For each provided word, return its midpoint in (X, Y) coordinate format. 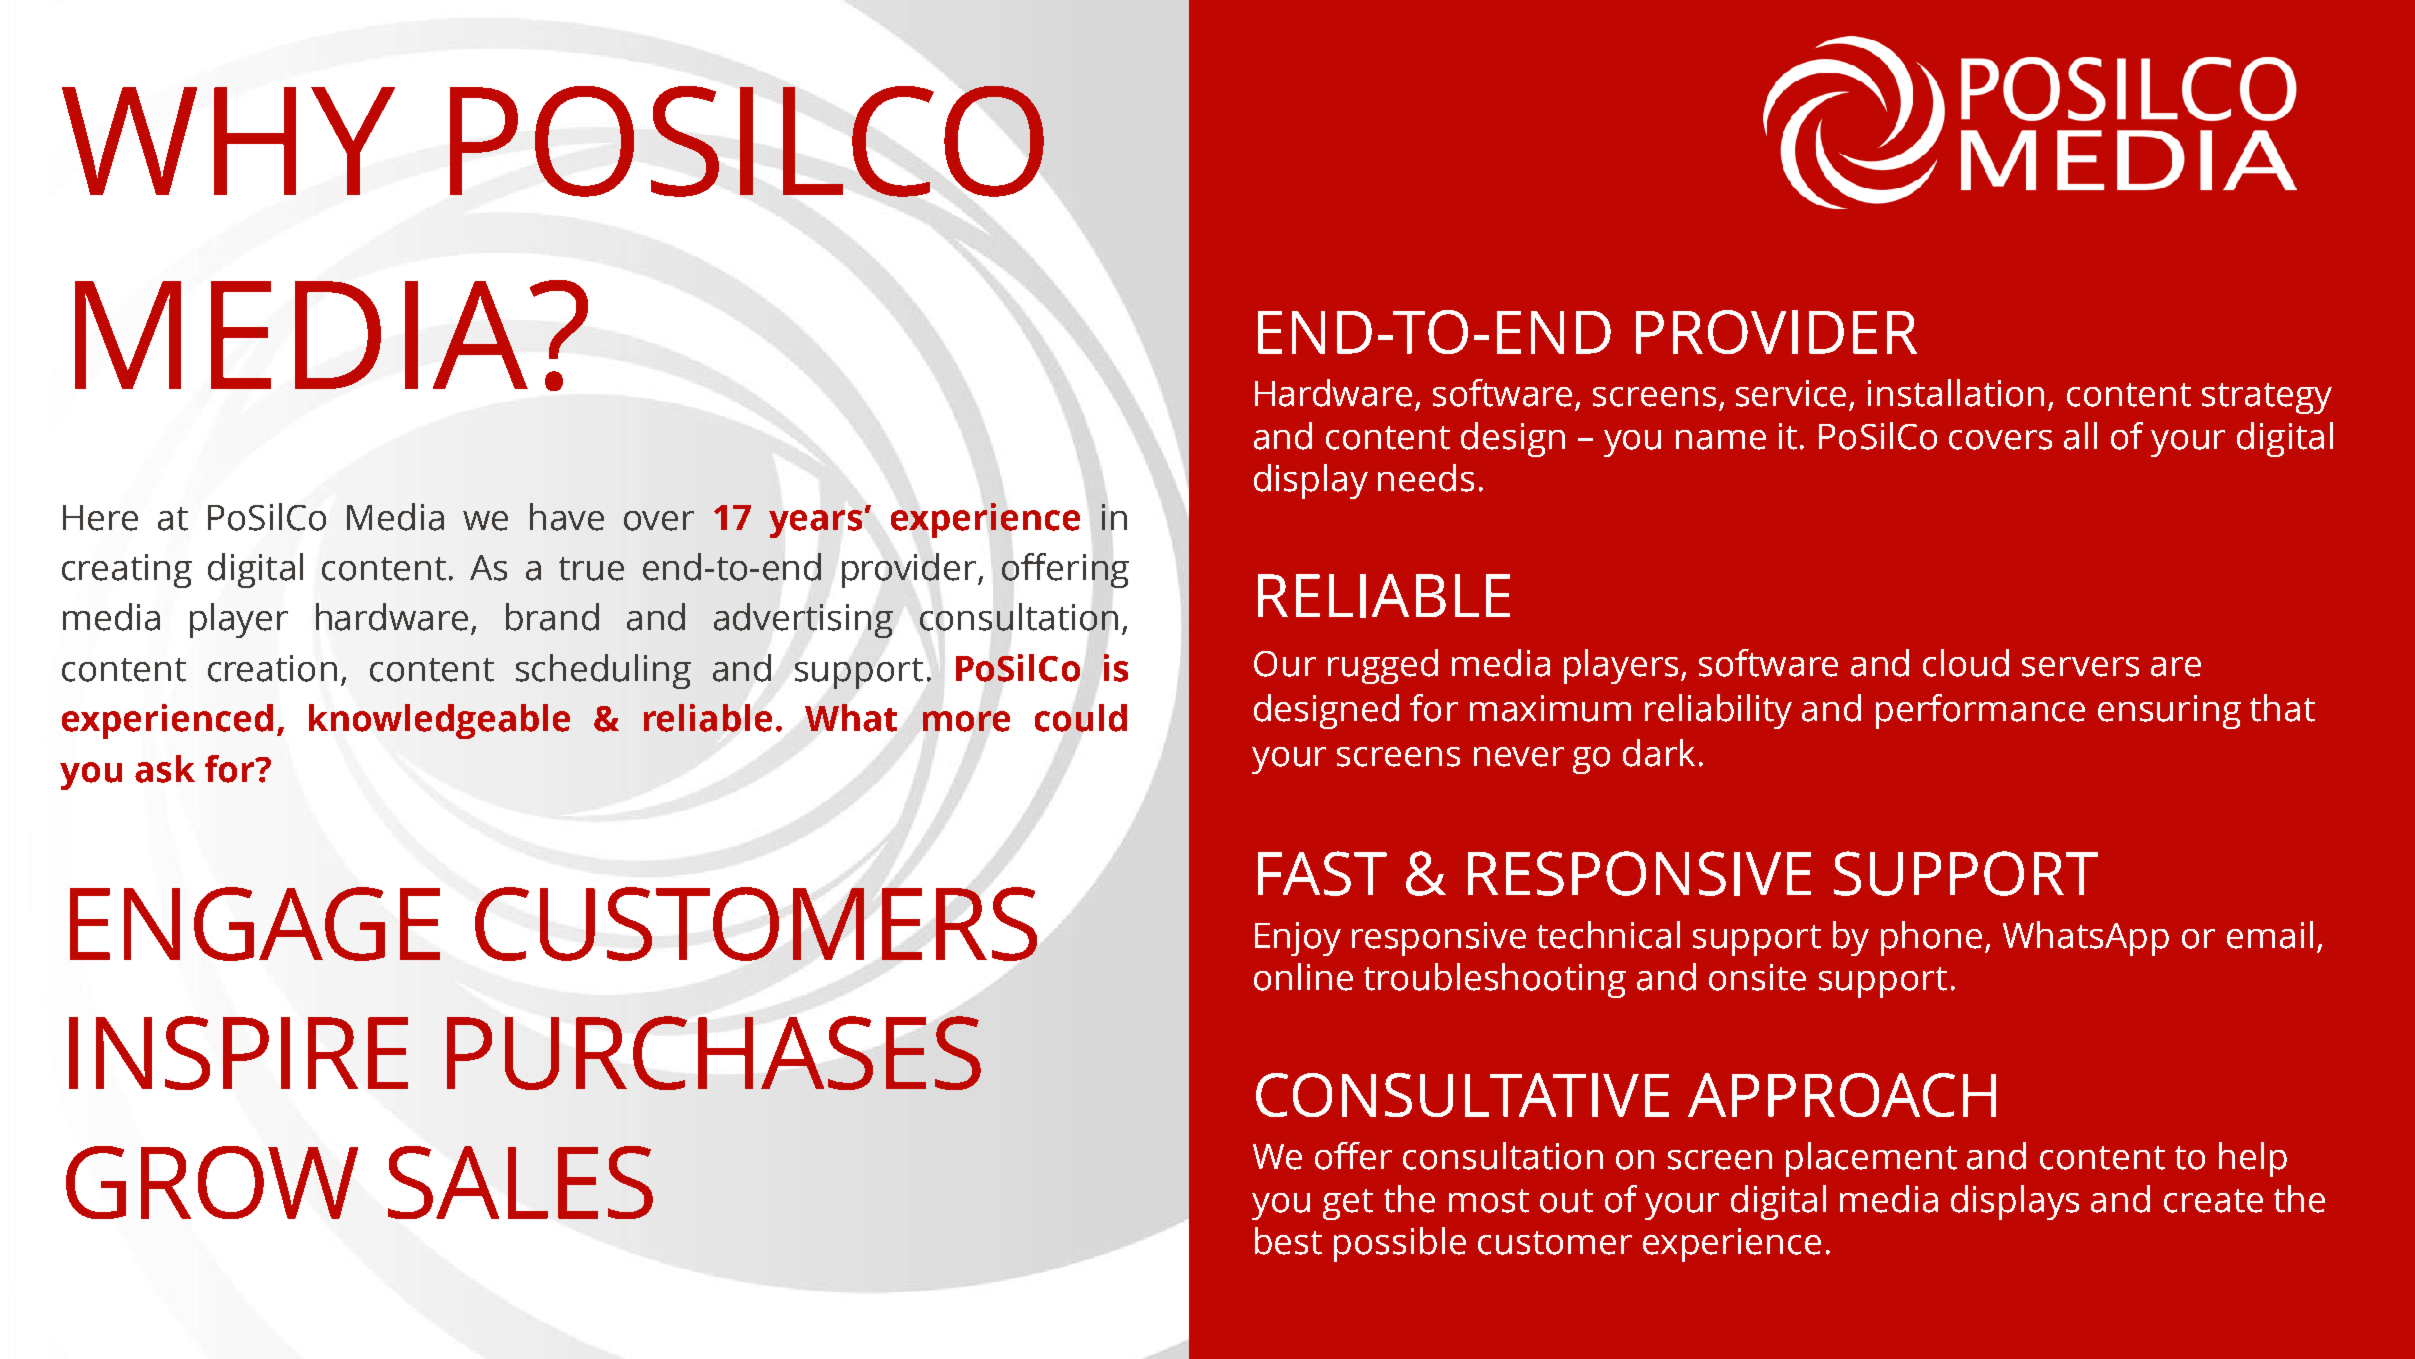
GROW (212, 1182)
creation (272, 668)
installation (1956, 393)
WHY (228, 141)
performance (1980, 711)
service (1791, 393)
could (1081, 718)
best (1288, 1241)
